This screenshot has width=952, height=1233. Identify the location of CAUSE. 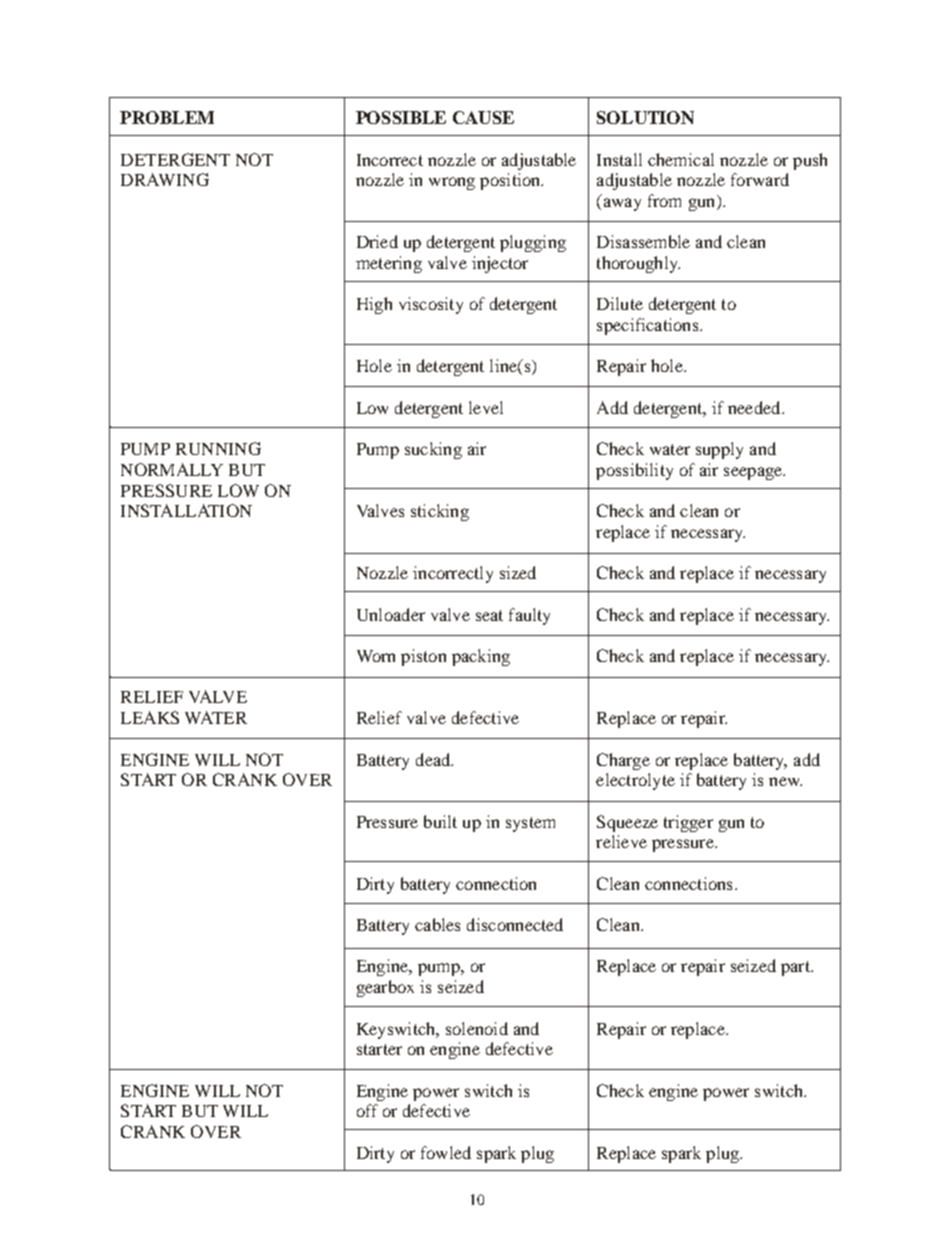
(483, 117).
